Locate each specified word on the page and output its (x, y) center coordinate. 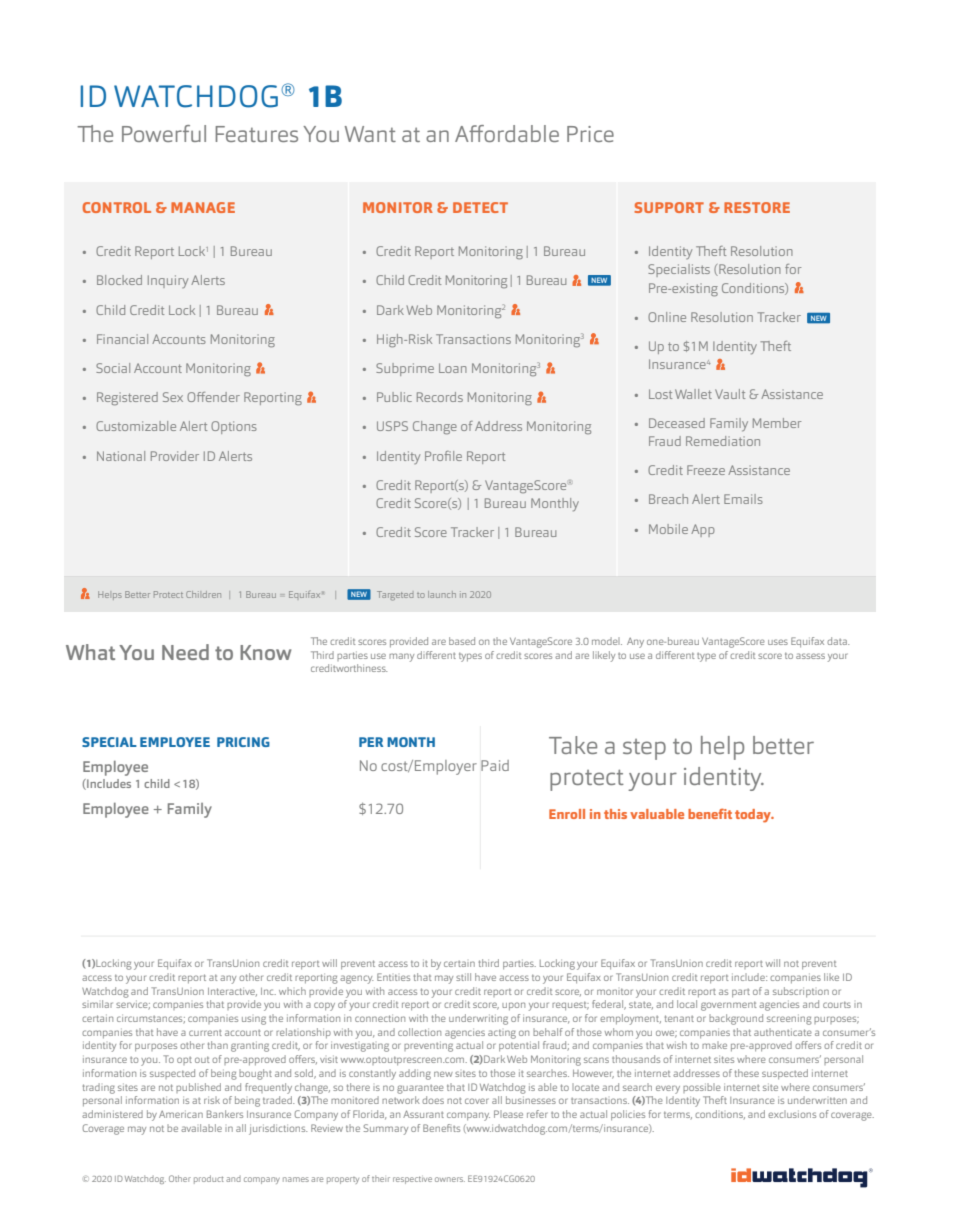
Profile (443, 456)
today (754, 816)
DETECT (480, 207)
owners (450, 1179)
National (121, 456)
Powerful (164, 133)
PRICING (243, 742)
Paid (495, 765)
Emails (743, 499)
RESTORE (757, 207)
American (181, 1114)
